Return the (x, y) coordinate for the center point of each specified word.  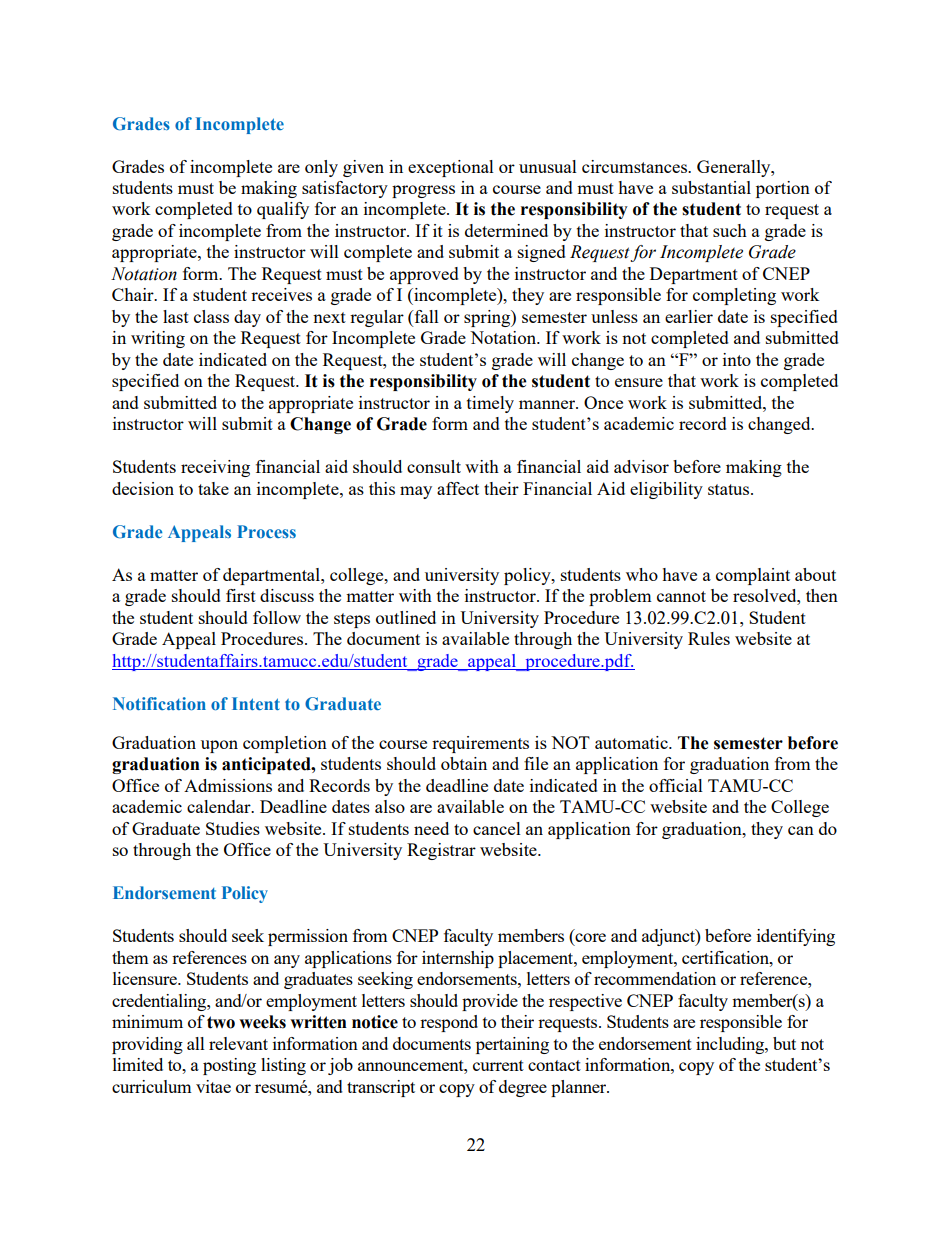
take (213, 488)
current (498, 1065)
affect (458, 488)
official (676, 785)
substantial (711, 187)
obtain (464, 763)
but (784, 1043)
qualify (283, 210)
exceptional (451, 168)
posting (229, 1066)
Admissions (228, 785)
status (730, 489)
